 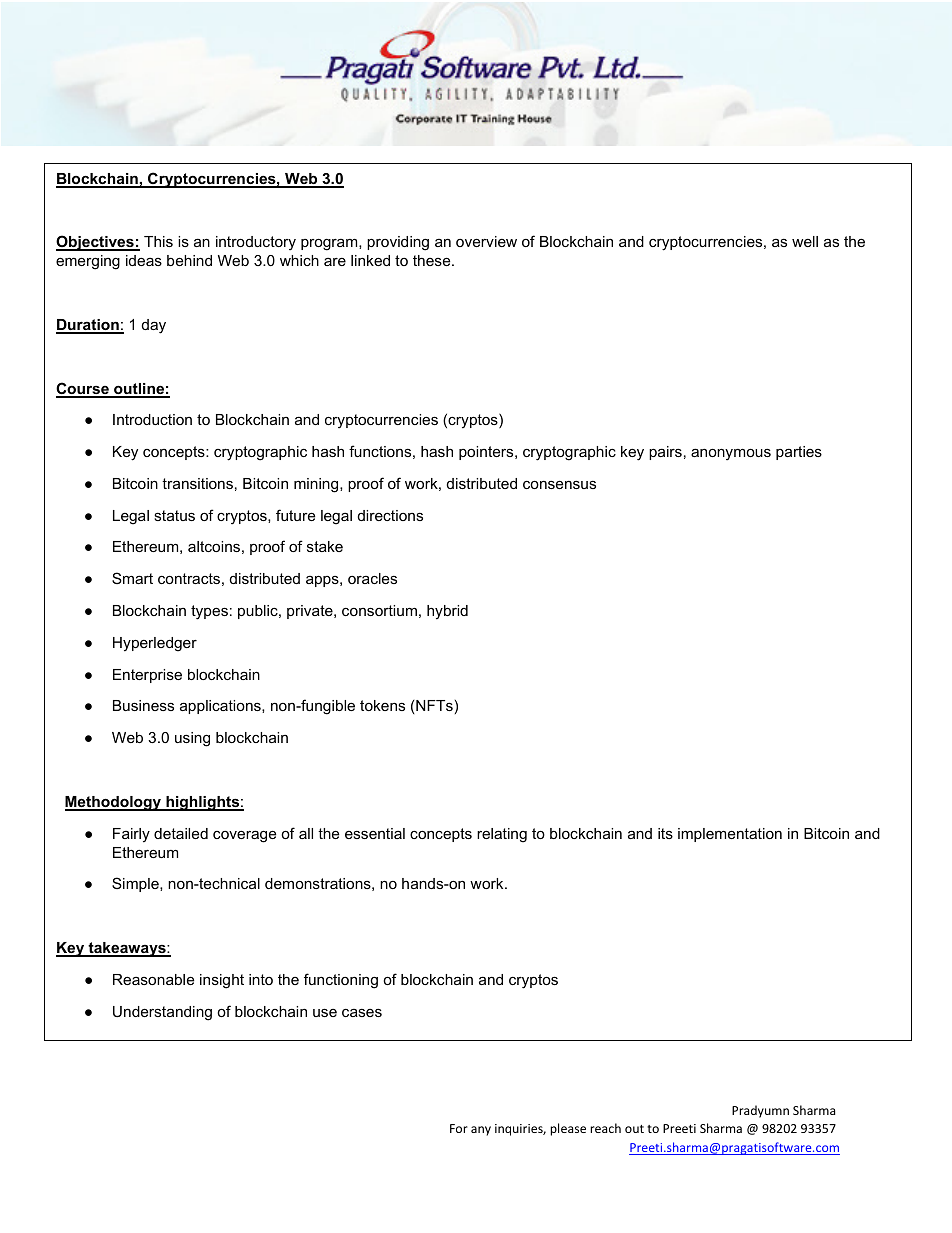 I want to click on anonymous, so click(x=731, y=454).
